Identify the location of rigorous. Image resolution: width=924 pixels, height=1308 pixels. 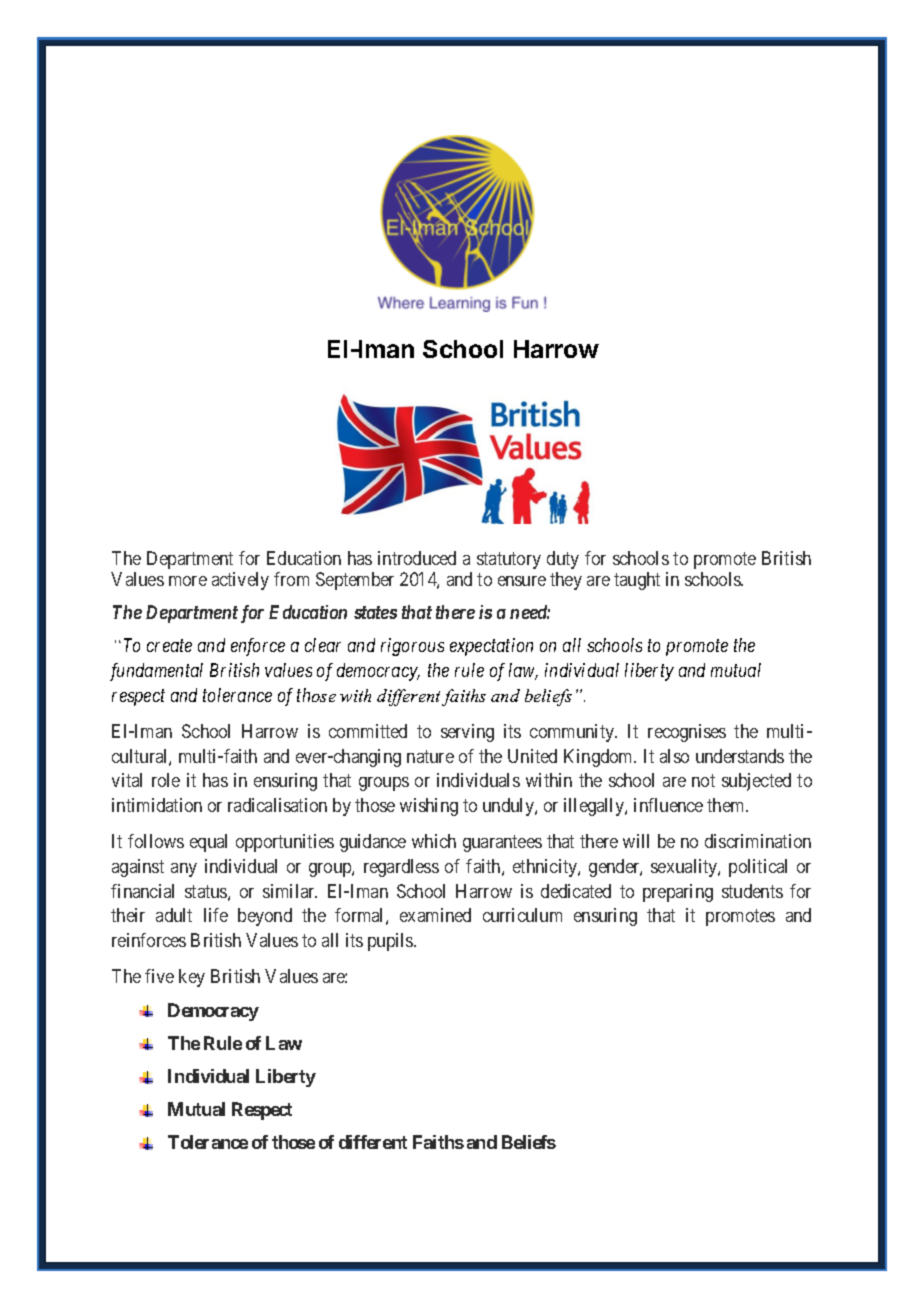
(412, 647).
